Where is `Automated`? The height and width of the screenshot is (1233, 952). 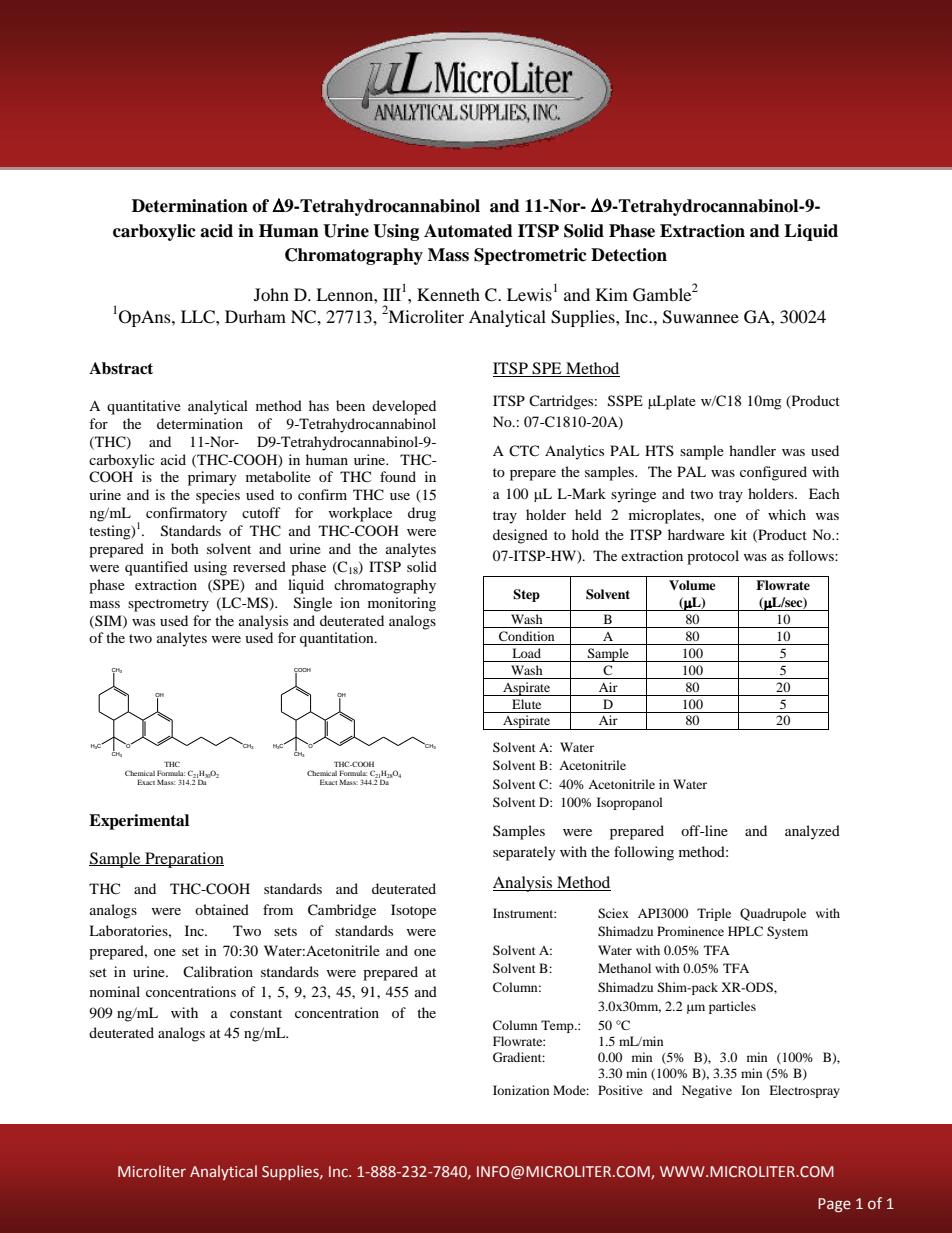
Automated is located at coordinates (468, 231).
